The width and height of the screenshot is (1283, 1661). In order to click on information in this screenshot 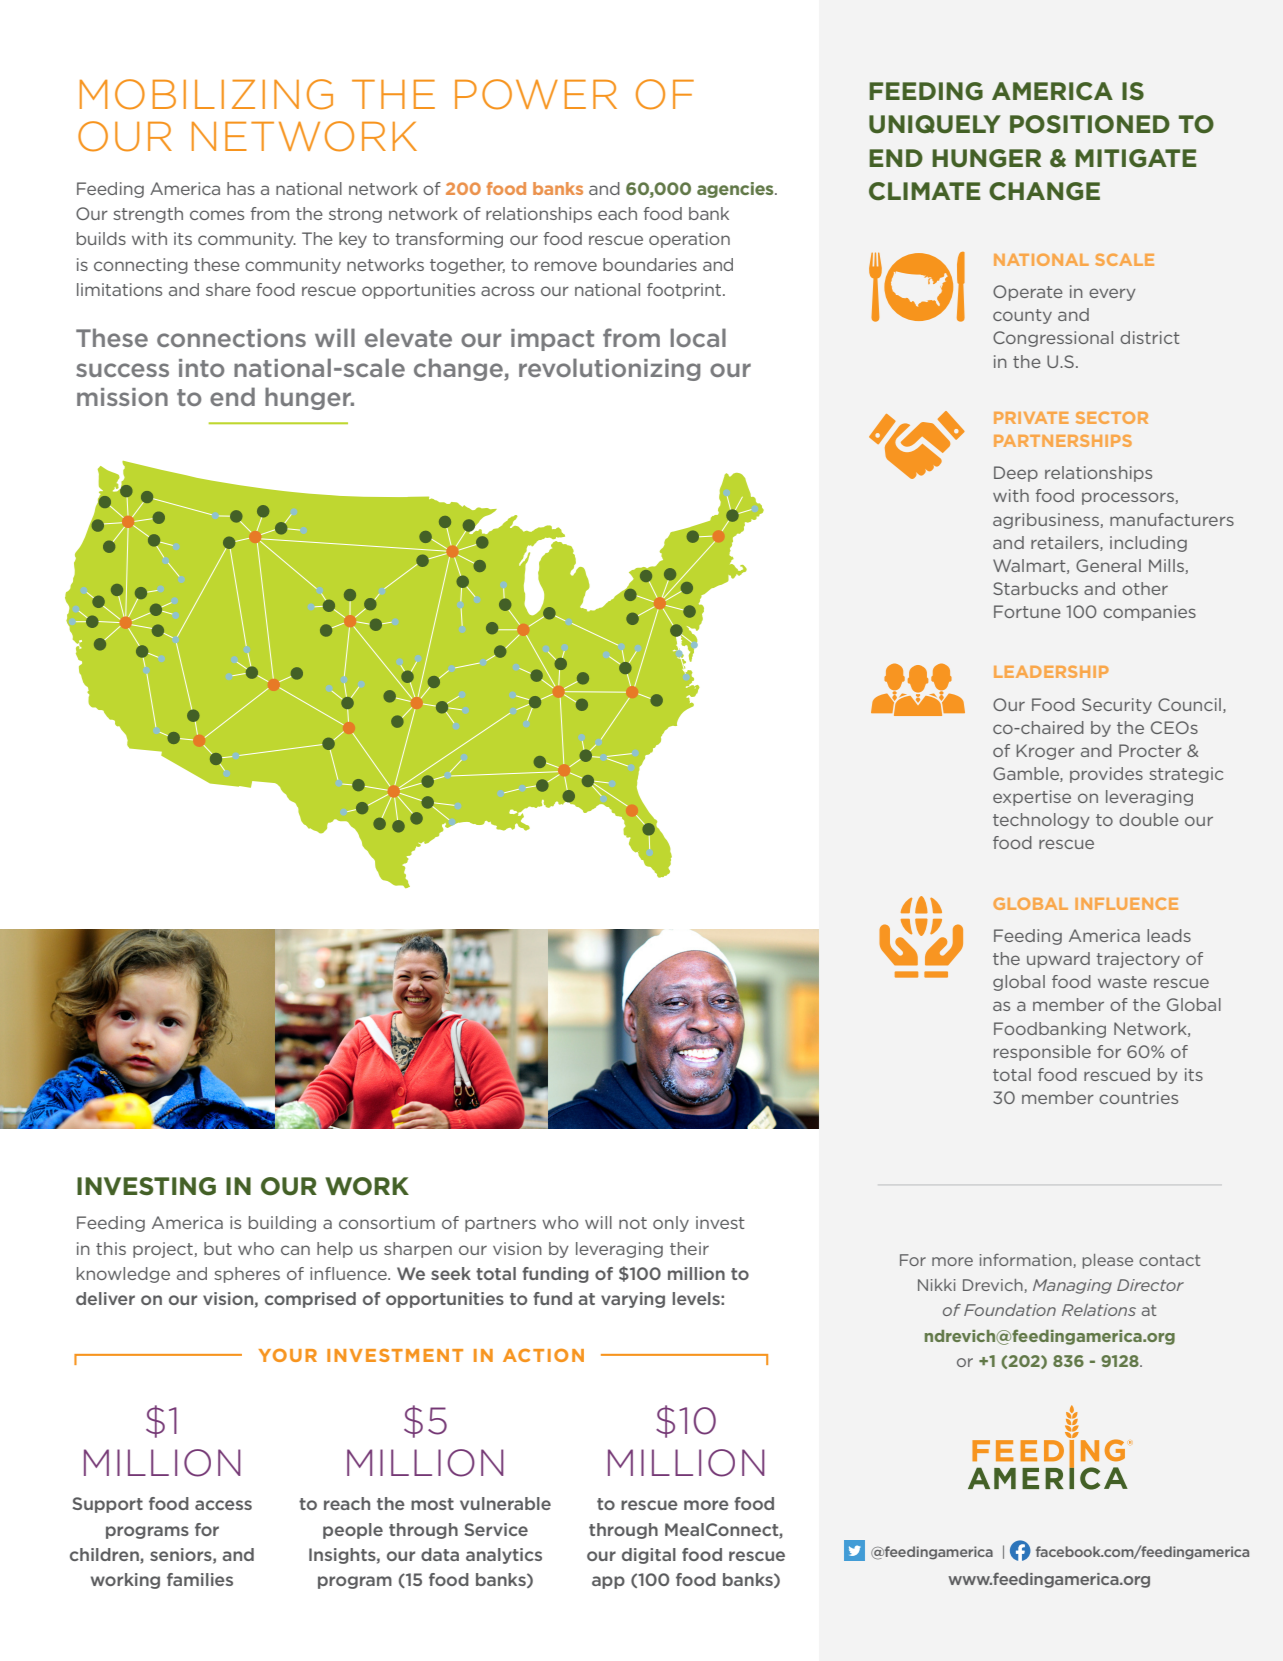, I will do `click(1027, 1261)`.
